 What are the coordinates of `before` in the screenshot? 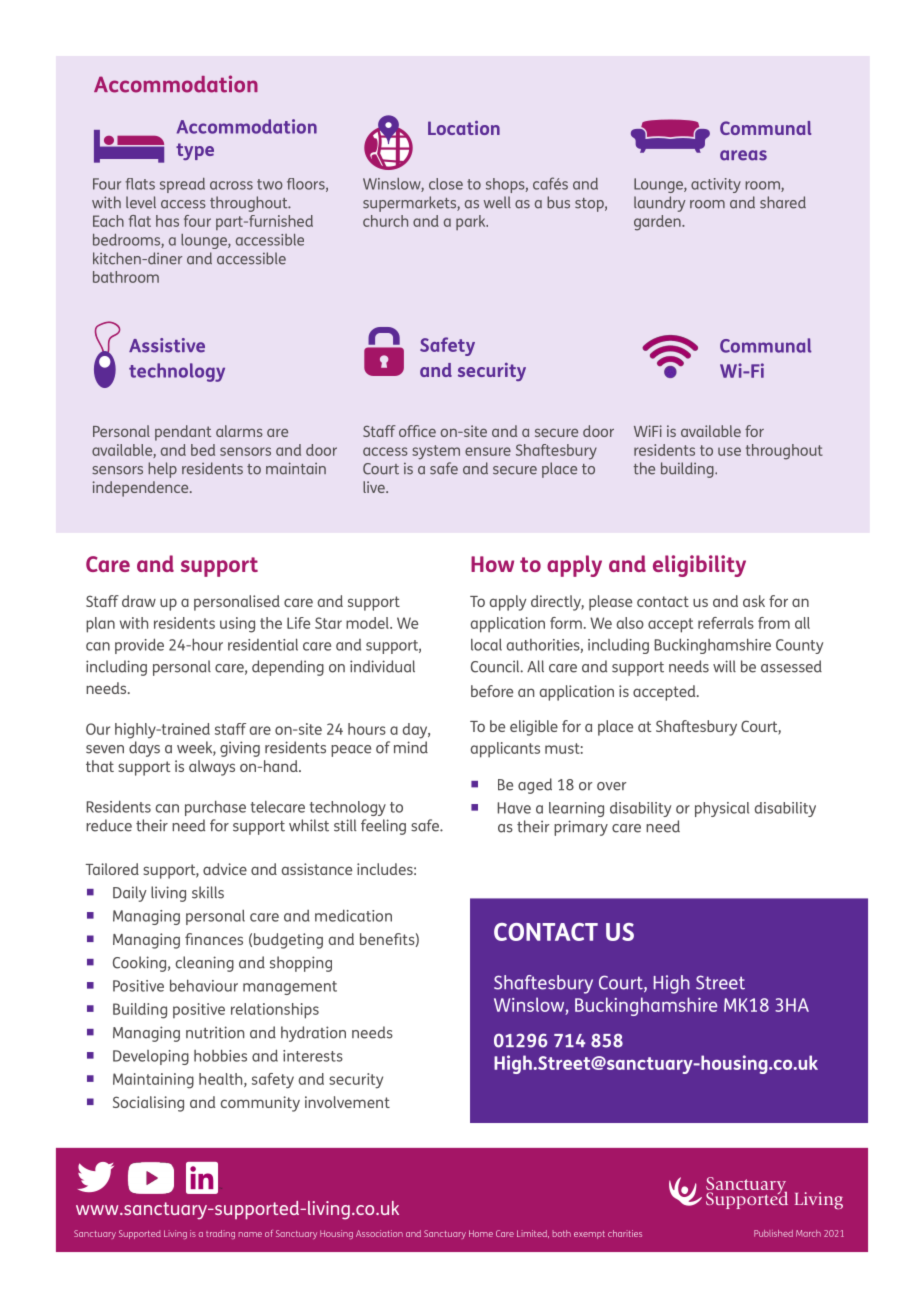 It's located at (492, 691).
